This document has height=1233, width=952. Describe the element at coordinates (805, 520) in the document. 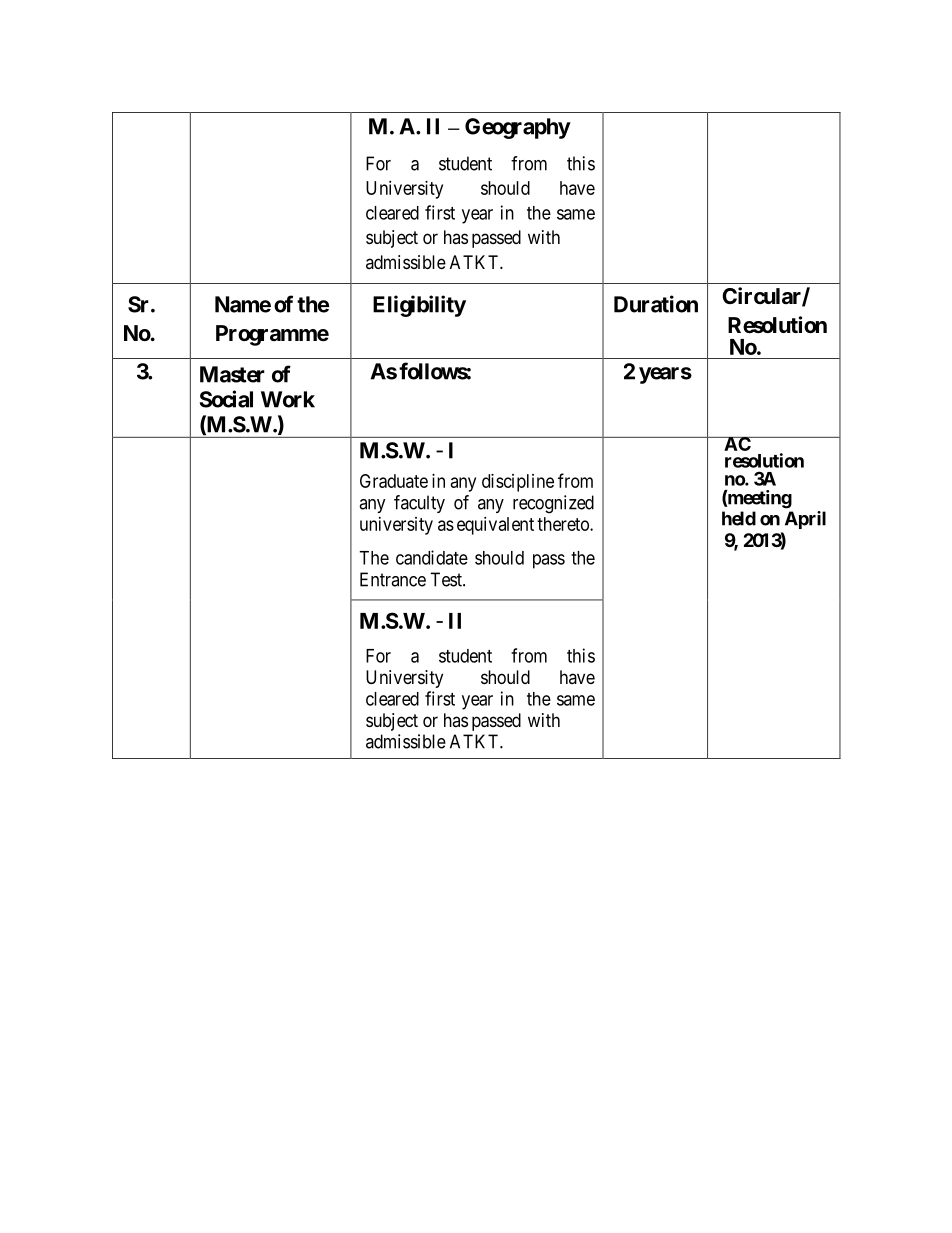

I see `April` at that location.
